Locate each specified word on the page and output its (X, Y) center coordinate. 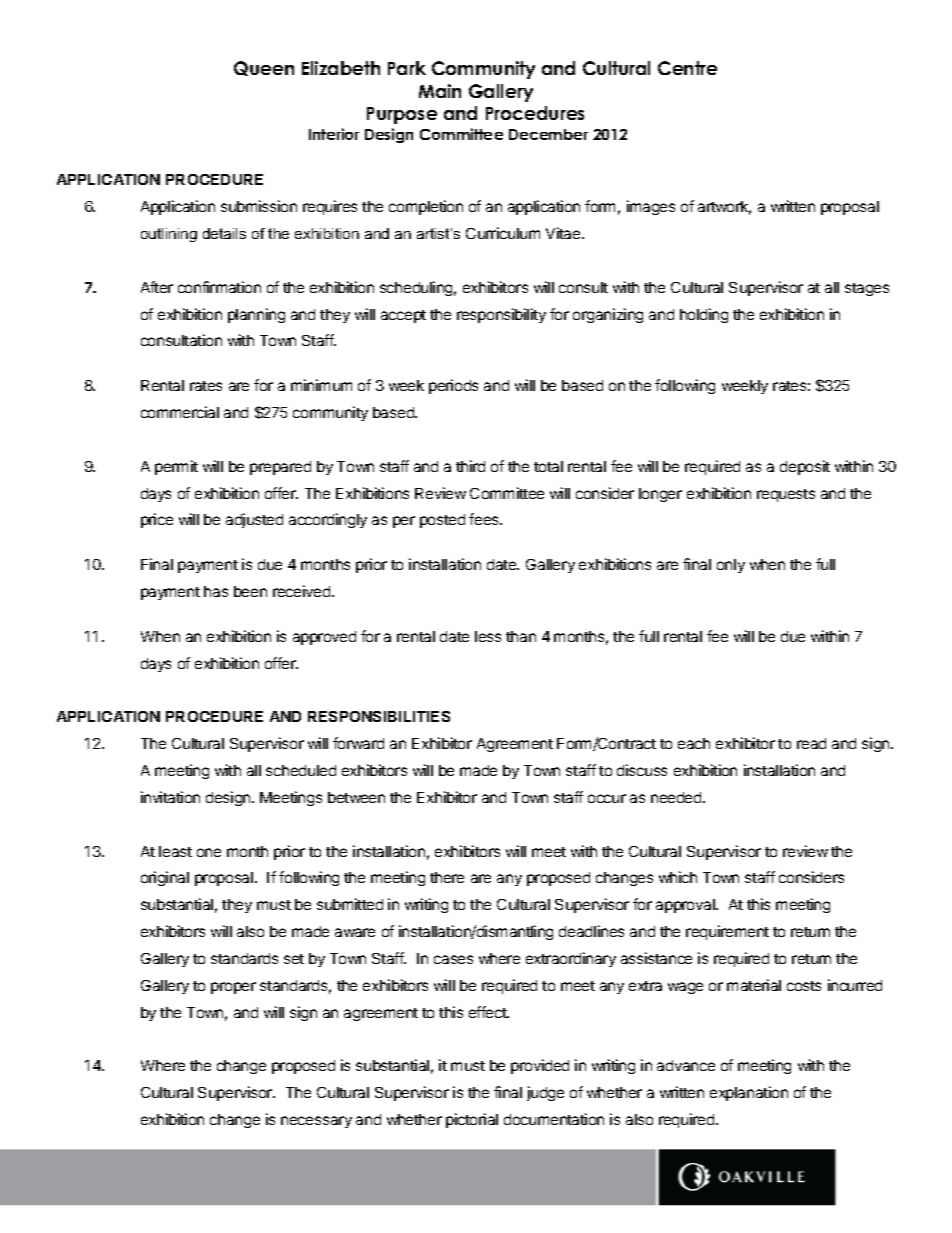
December (548, 134)
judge (545, 1093)
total (548, 466)
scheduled (301, 770)
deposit (805, 467)
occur (607, 798)
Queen (264, 68)
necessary (316, 1122)
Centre (687, 68)
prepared (280, 468)
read (811, 743)
